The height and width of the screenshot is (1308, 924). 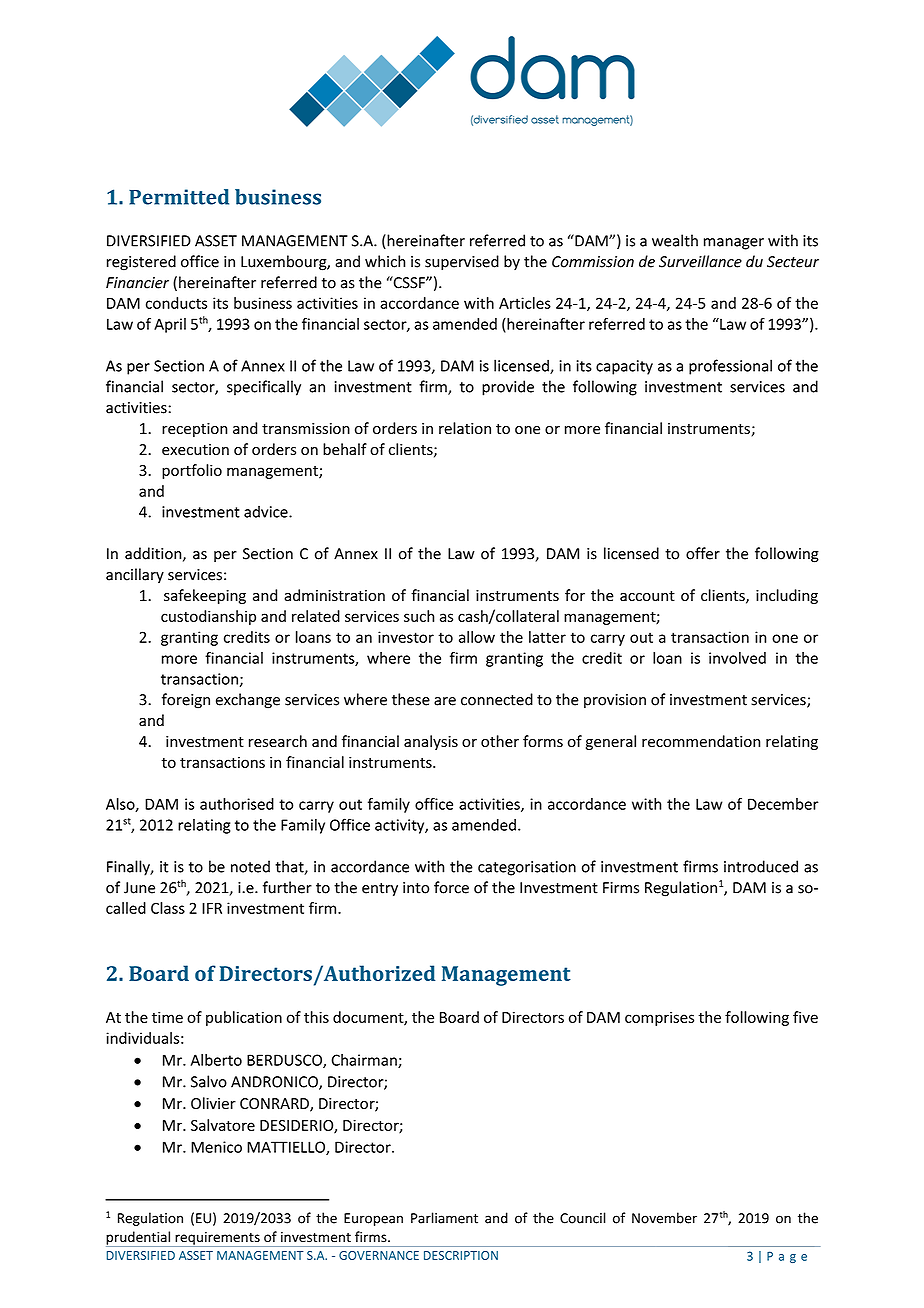 What do you see at coordinates (205, 596) in the screenshot?
I see `safekeeping` at bounding box center [205, 596].
